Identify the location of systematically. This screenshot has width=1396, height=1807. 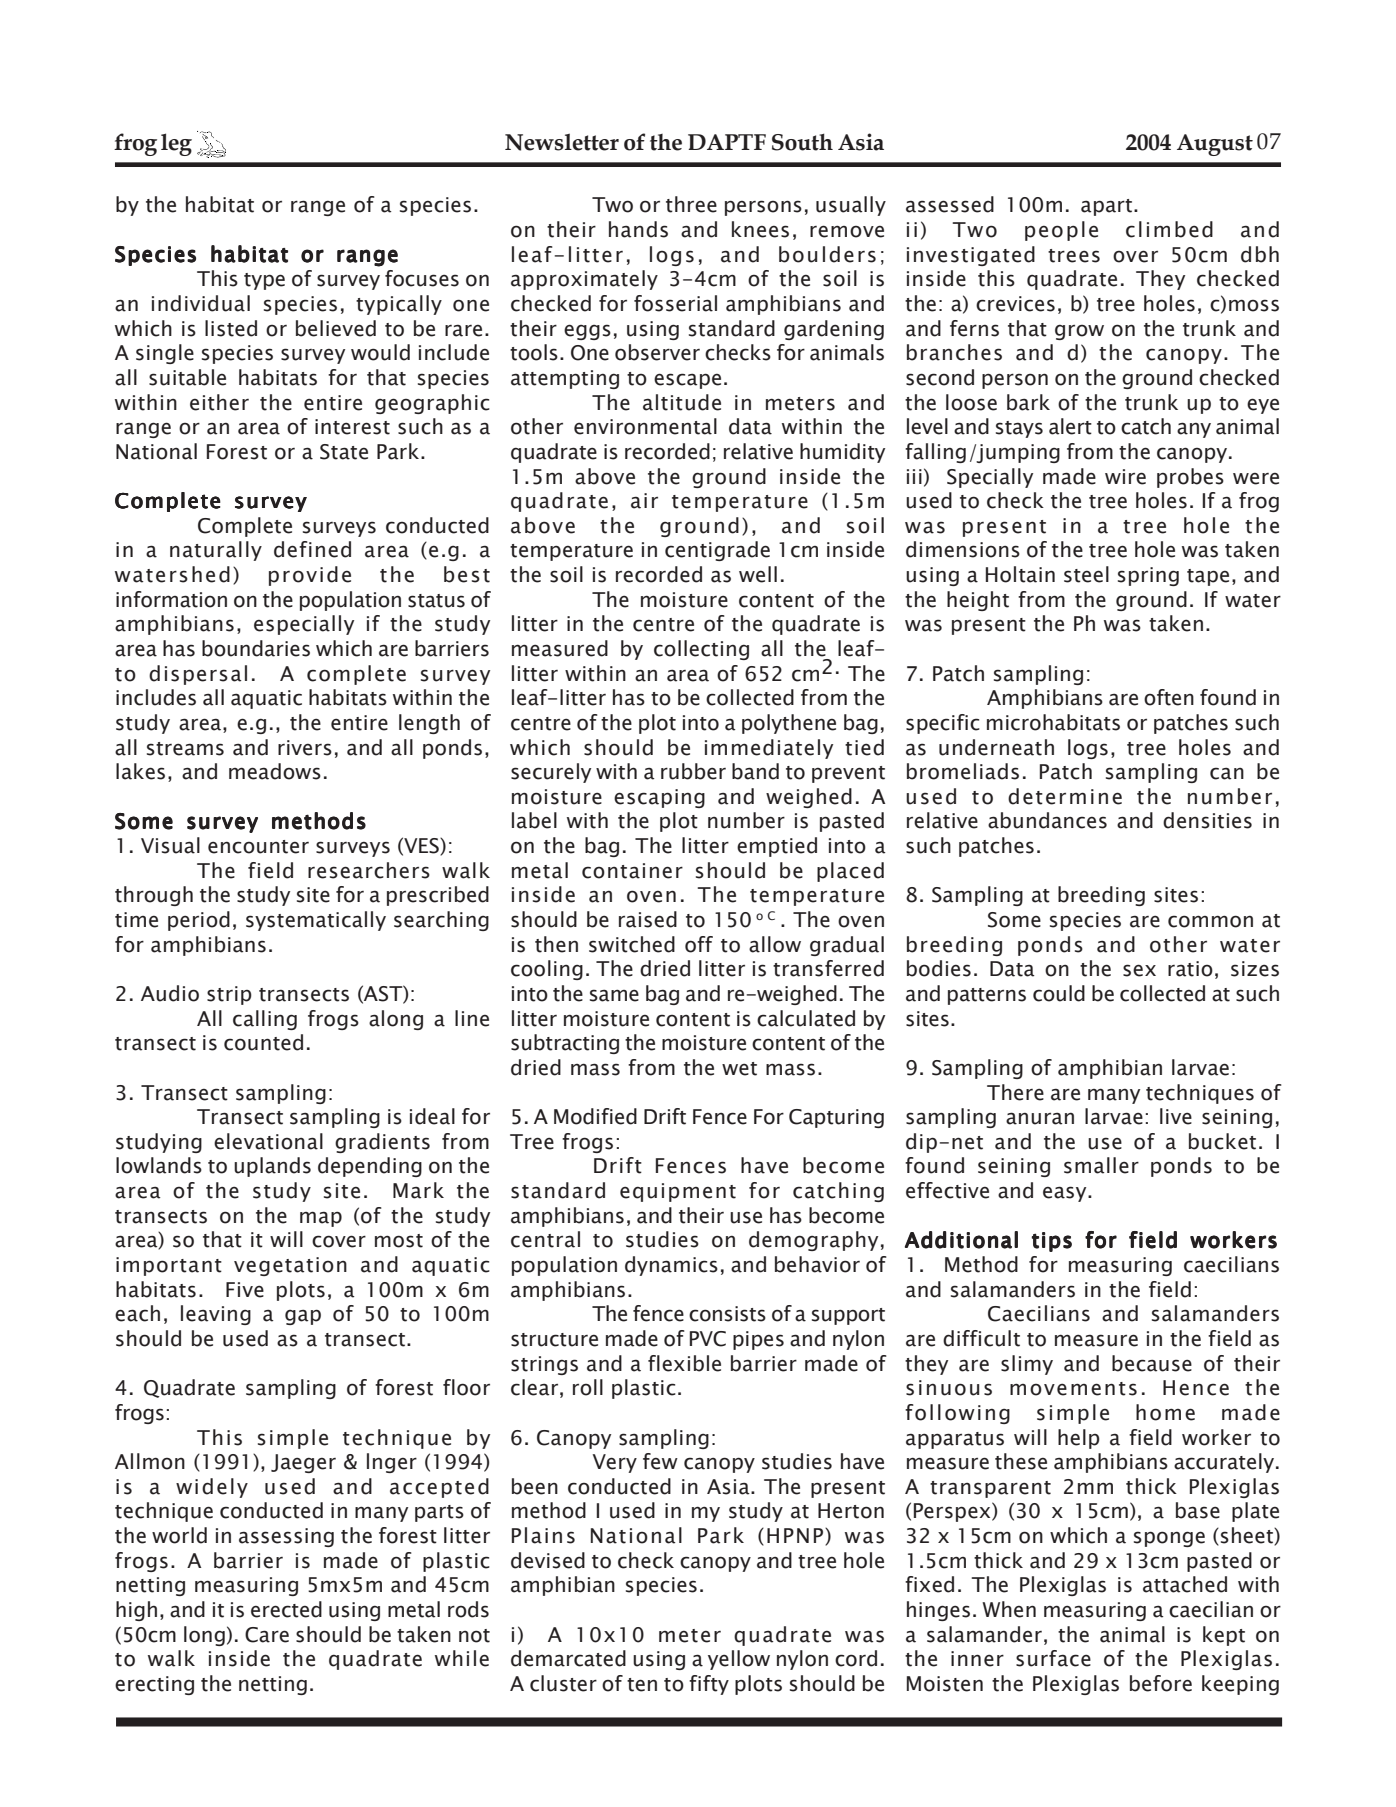
(316, 921).
